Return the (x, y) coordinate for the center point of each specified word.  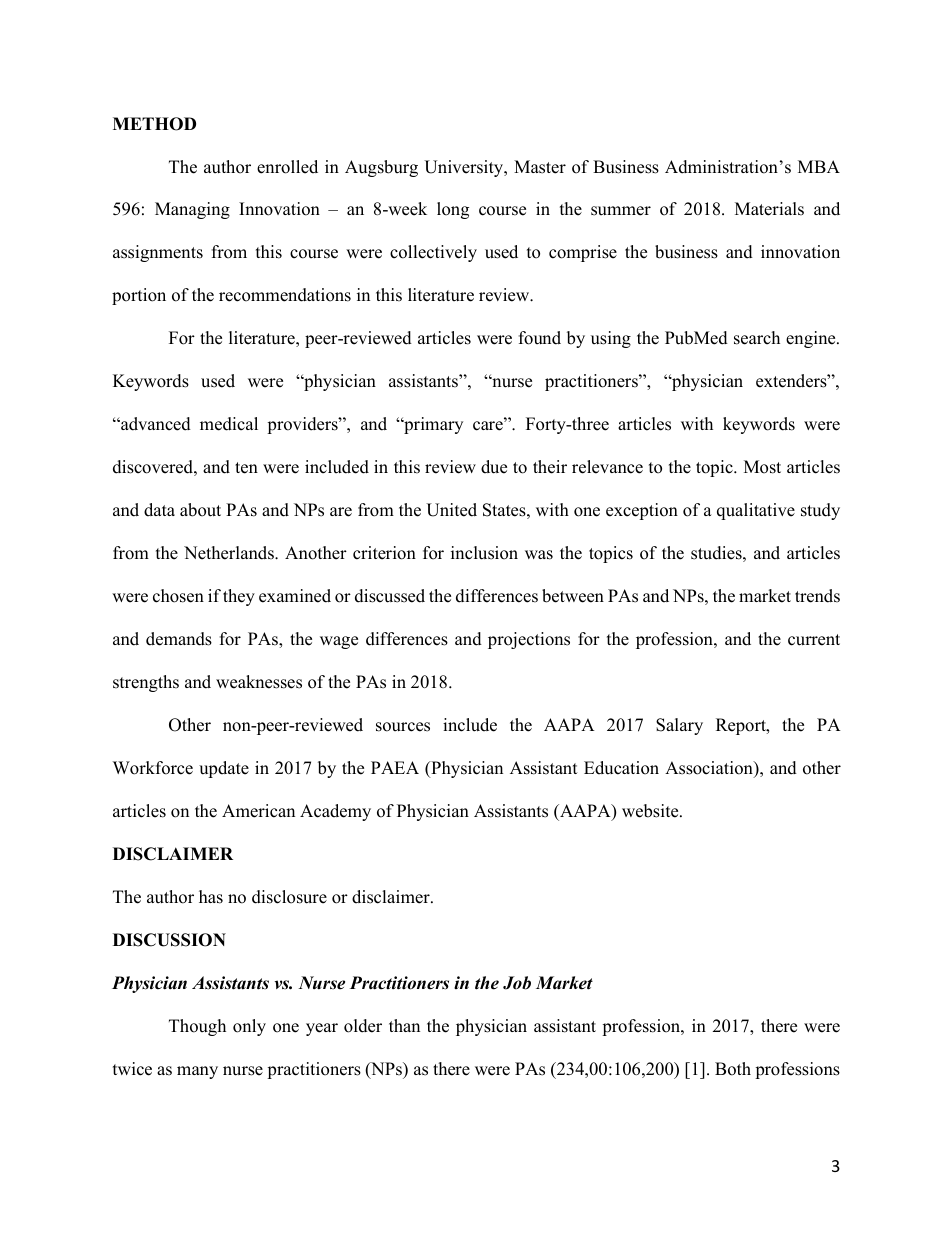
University (465, 168)
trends (817, 596)
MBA (819, 166)
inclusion (484, 553)
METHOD (154, 124)
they (239, 597)
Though (197, 1027)
